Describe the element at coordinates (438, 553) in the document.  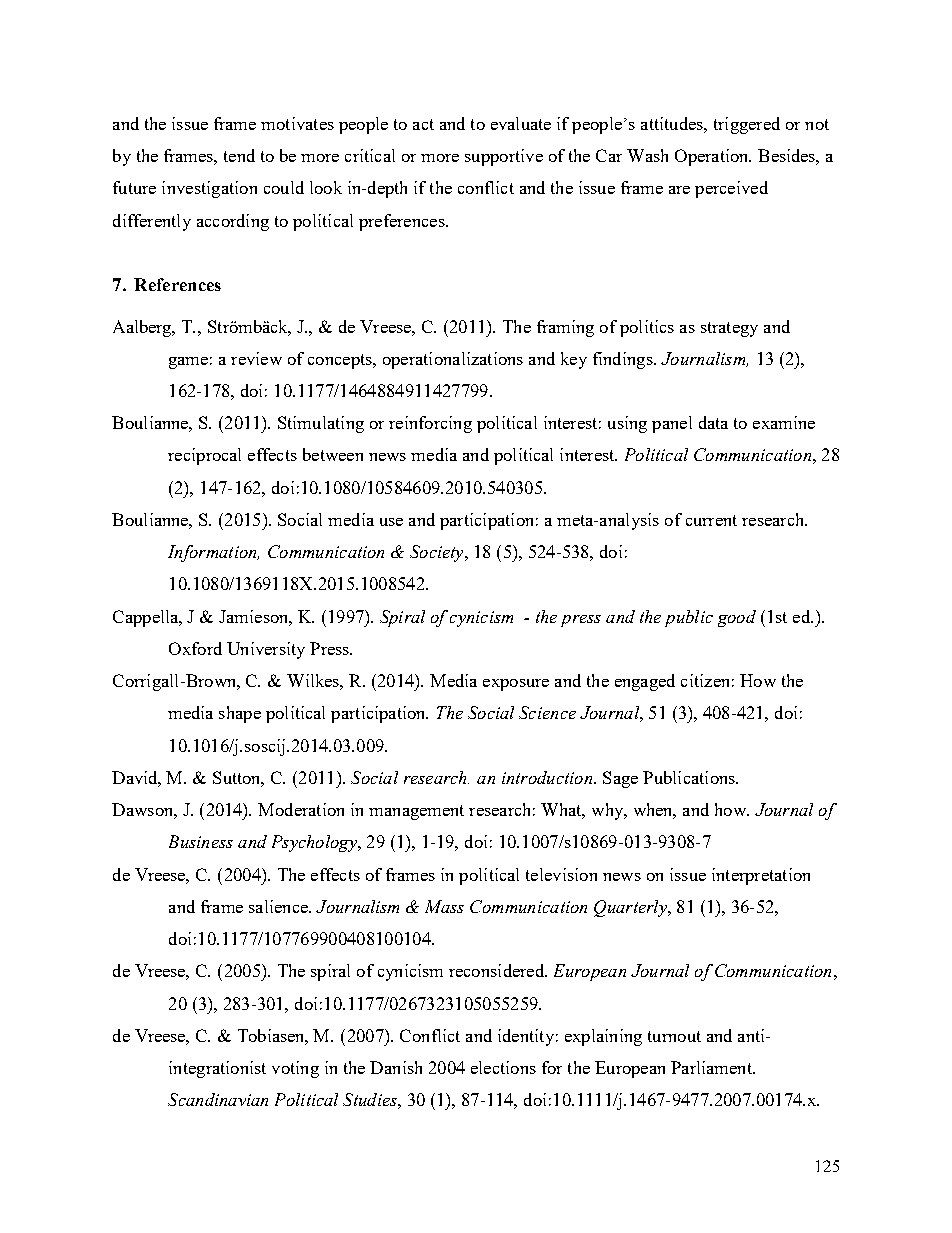
I see `Society` at that location.
